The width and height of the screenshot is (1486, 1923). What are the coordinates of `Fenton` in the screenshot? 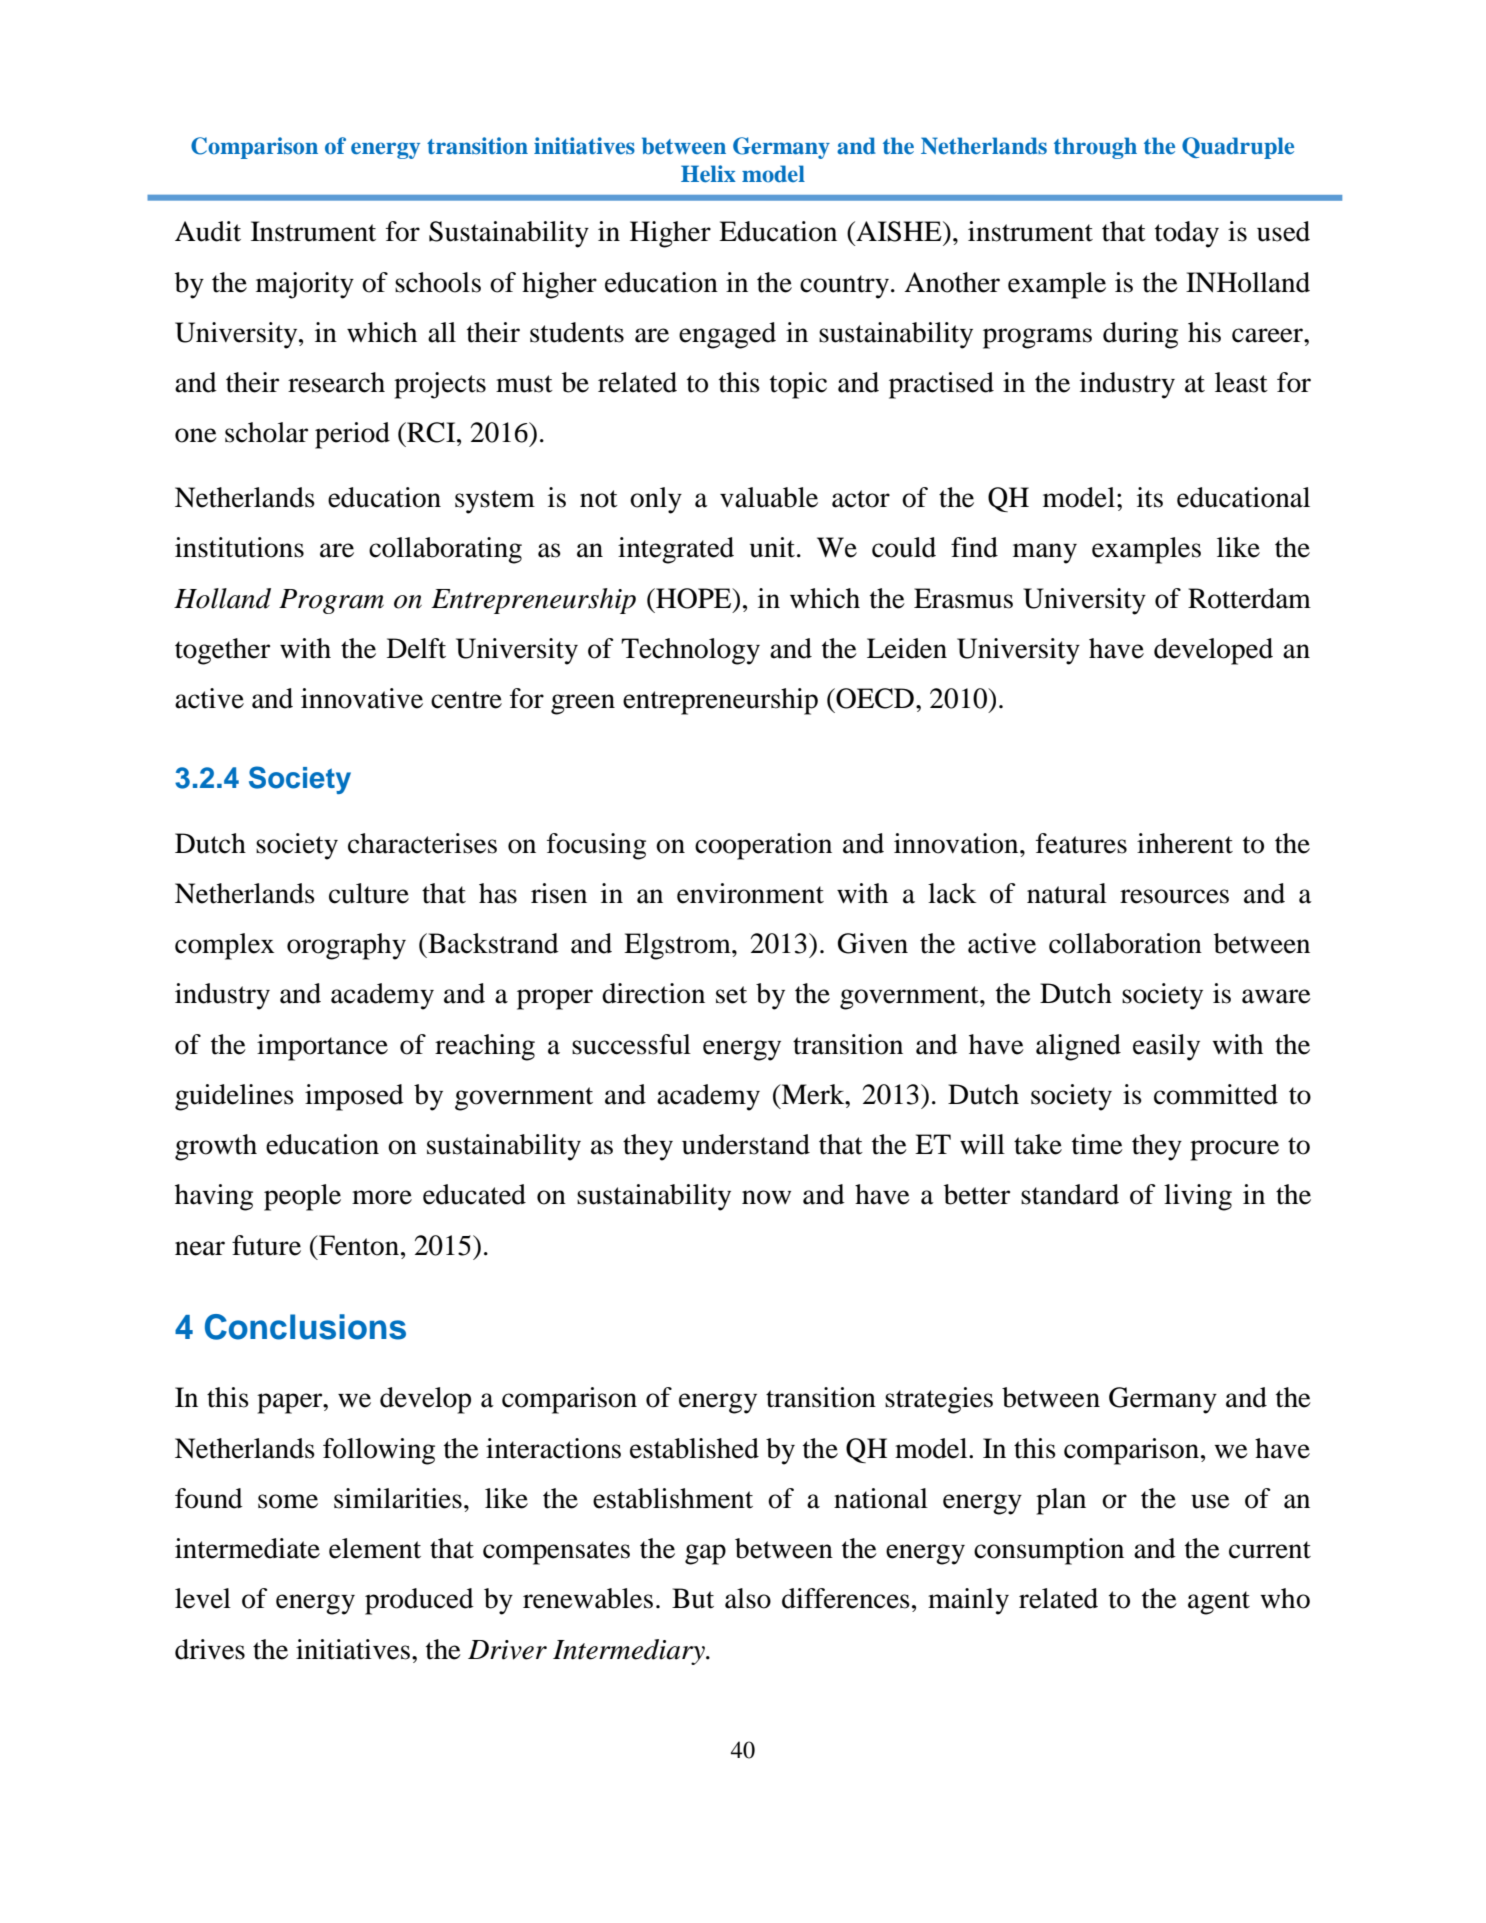 It's located at (358, 1245).
